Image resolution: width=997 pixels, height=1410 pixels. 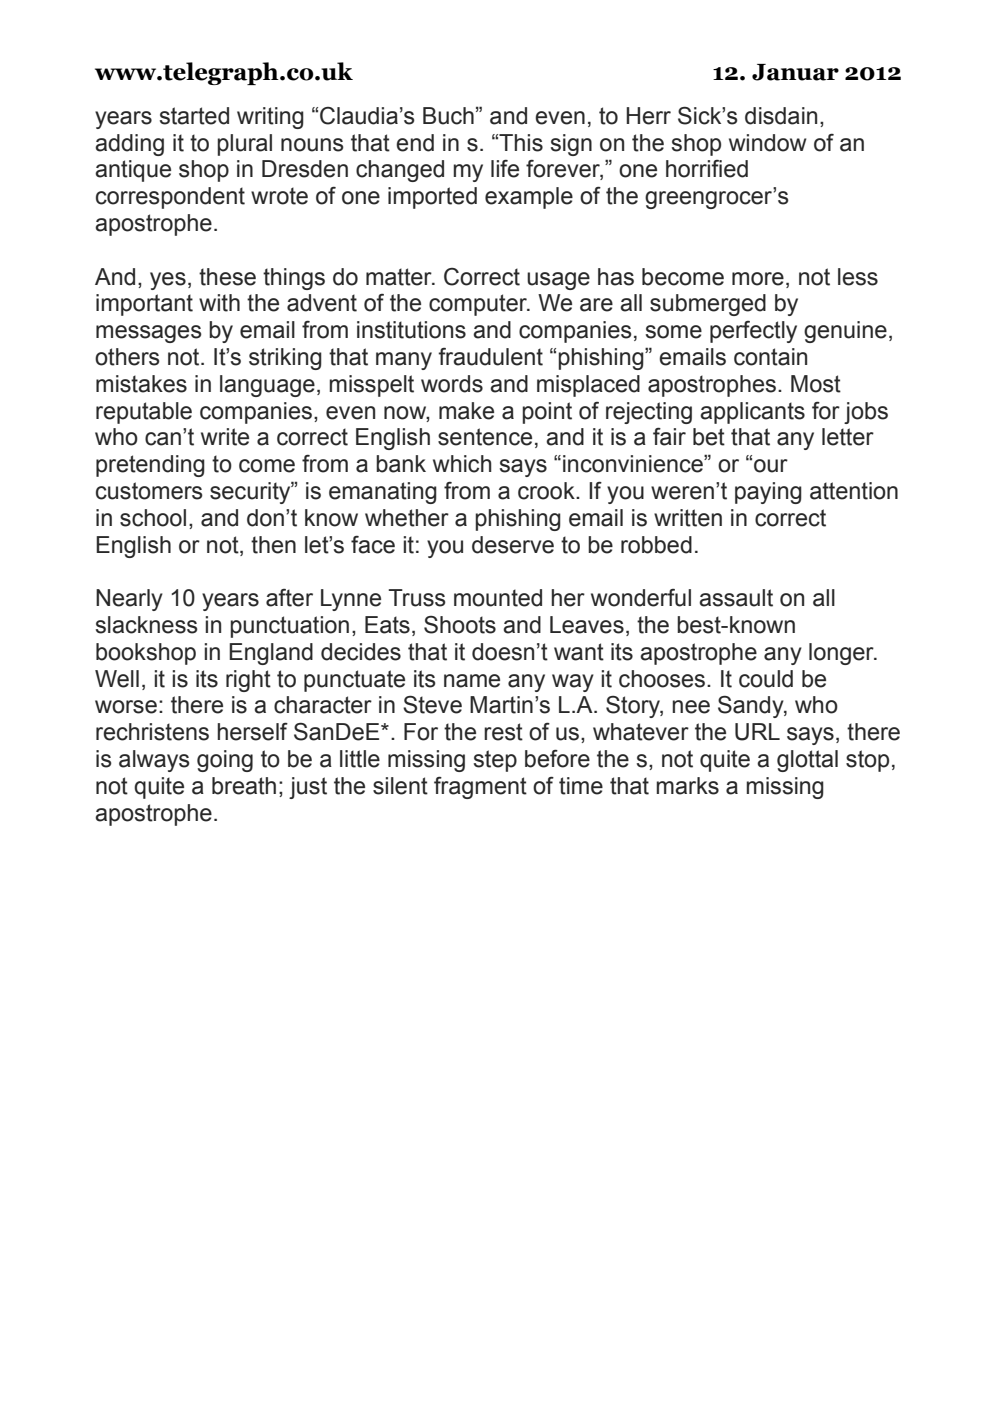 I want to click on more, so click(x=758, y=279).
